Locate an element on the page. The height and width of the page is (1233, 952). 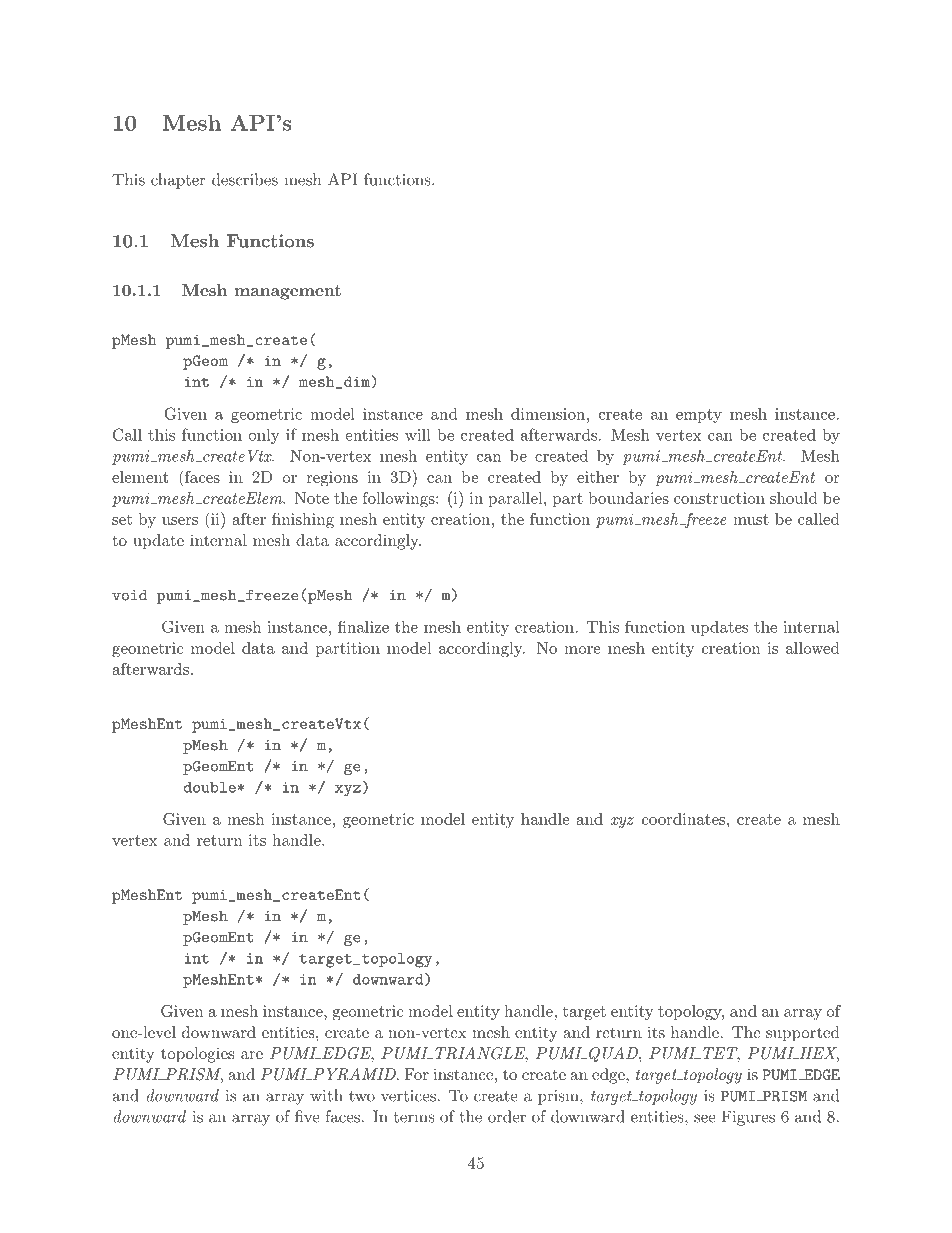
double is located at coordinates (210, 787).
